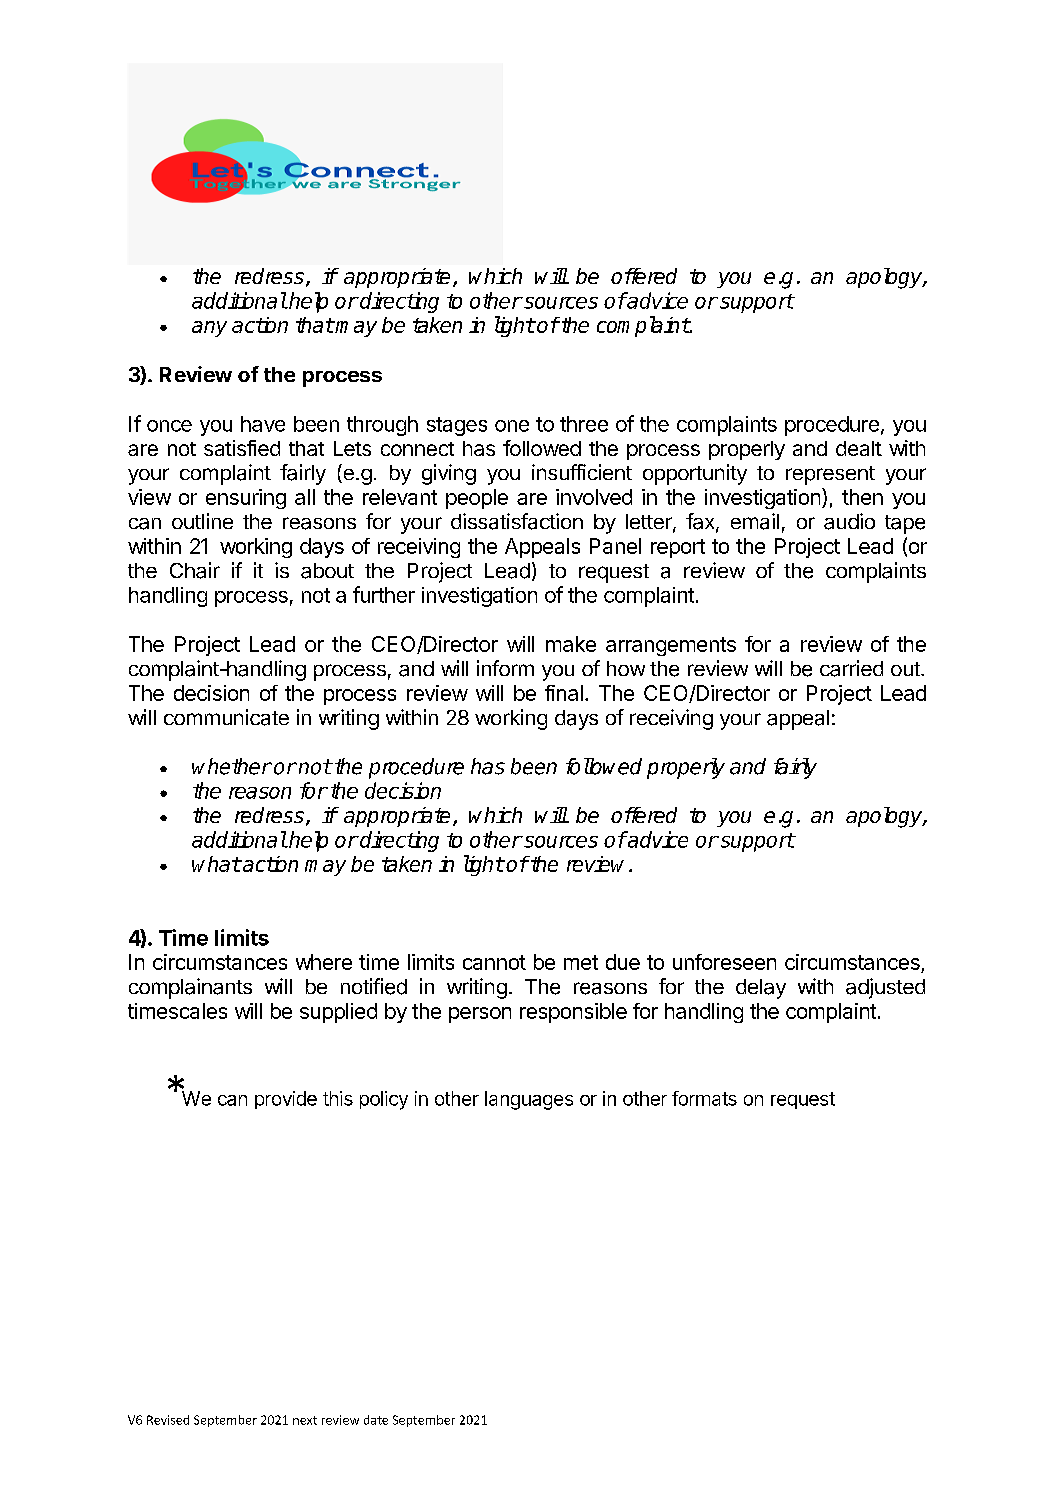 This screenshot has height=1491, width=1054. What do you see at coordinates (859, 448) in the screenshot?
I see `dealt` at bounding box center [859, 448].
